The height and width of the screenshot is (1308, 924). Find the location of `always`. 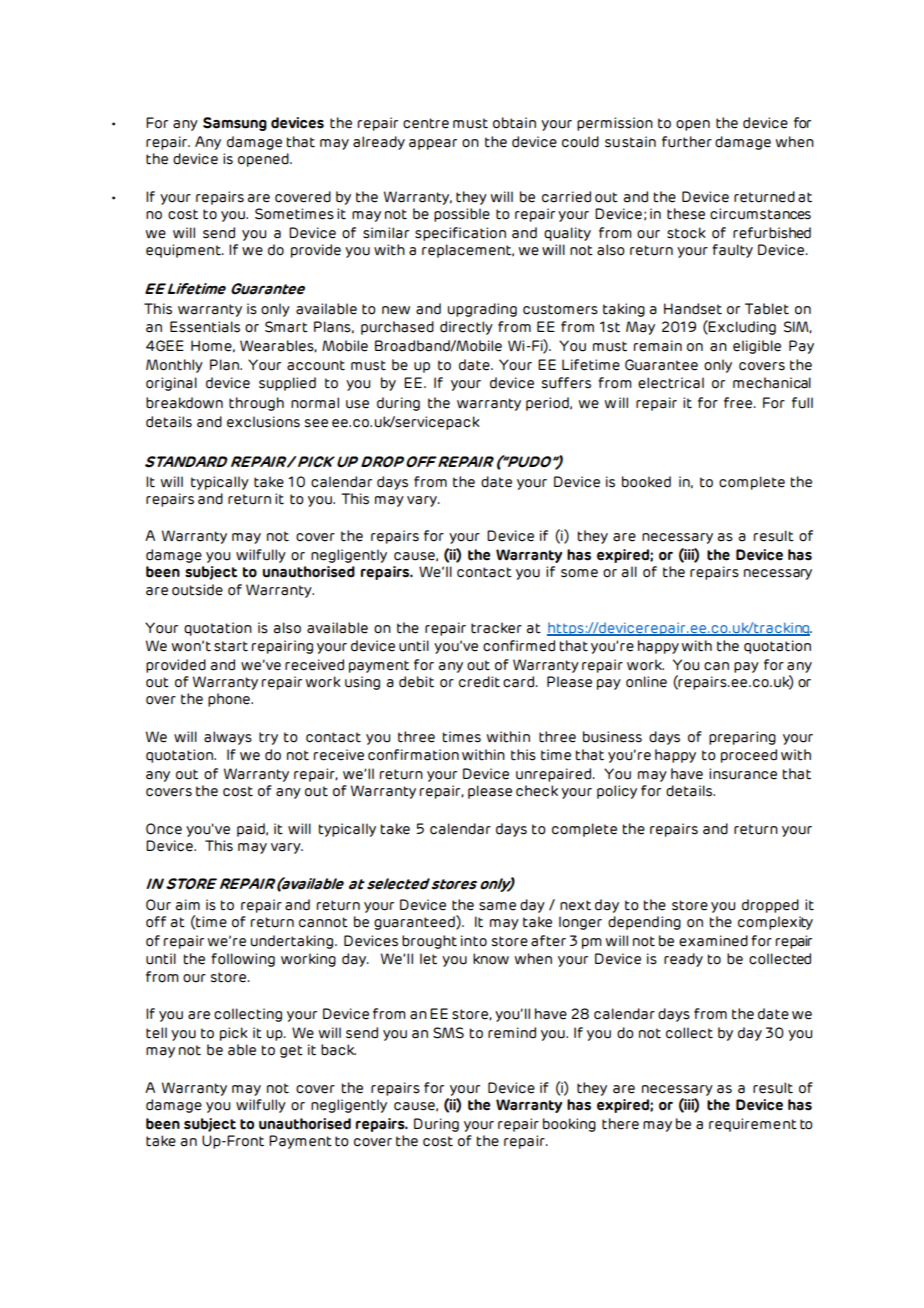

always is located at coordinates (228, 738).
